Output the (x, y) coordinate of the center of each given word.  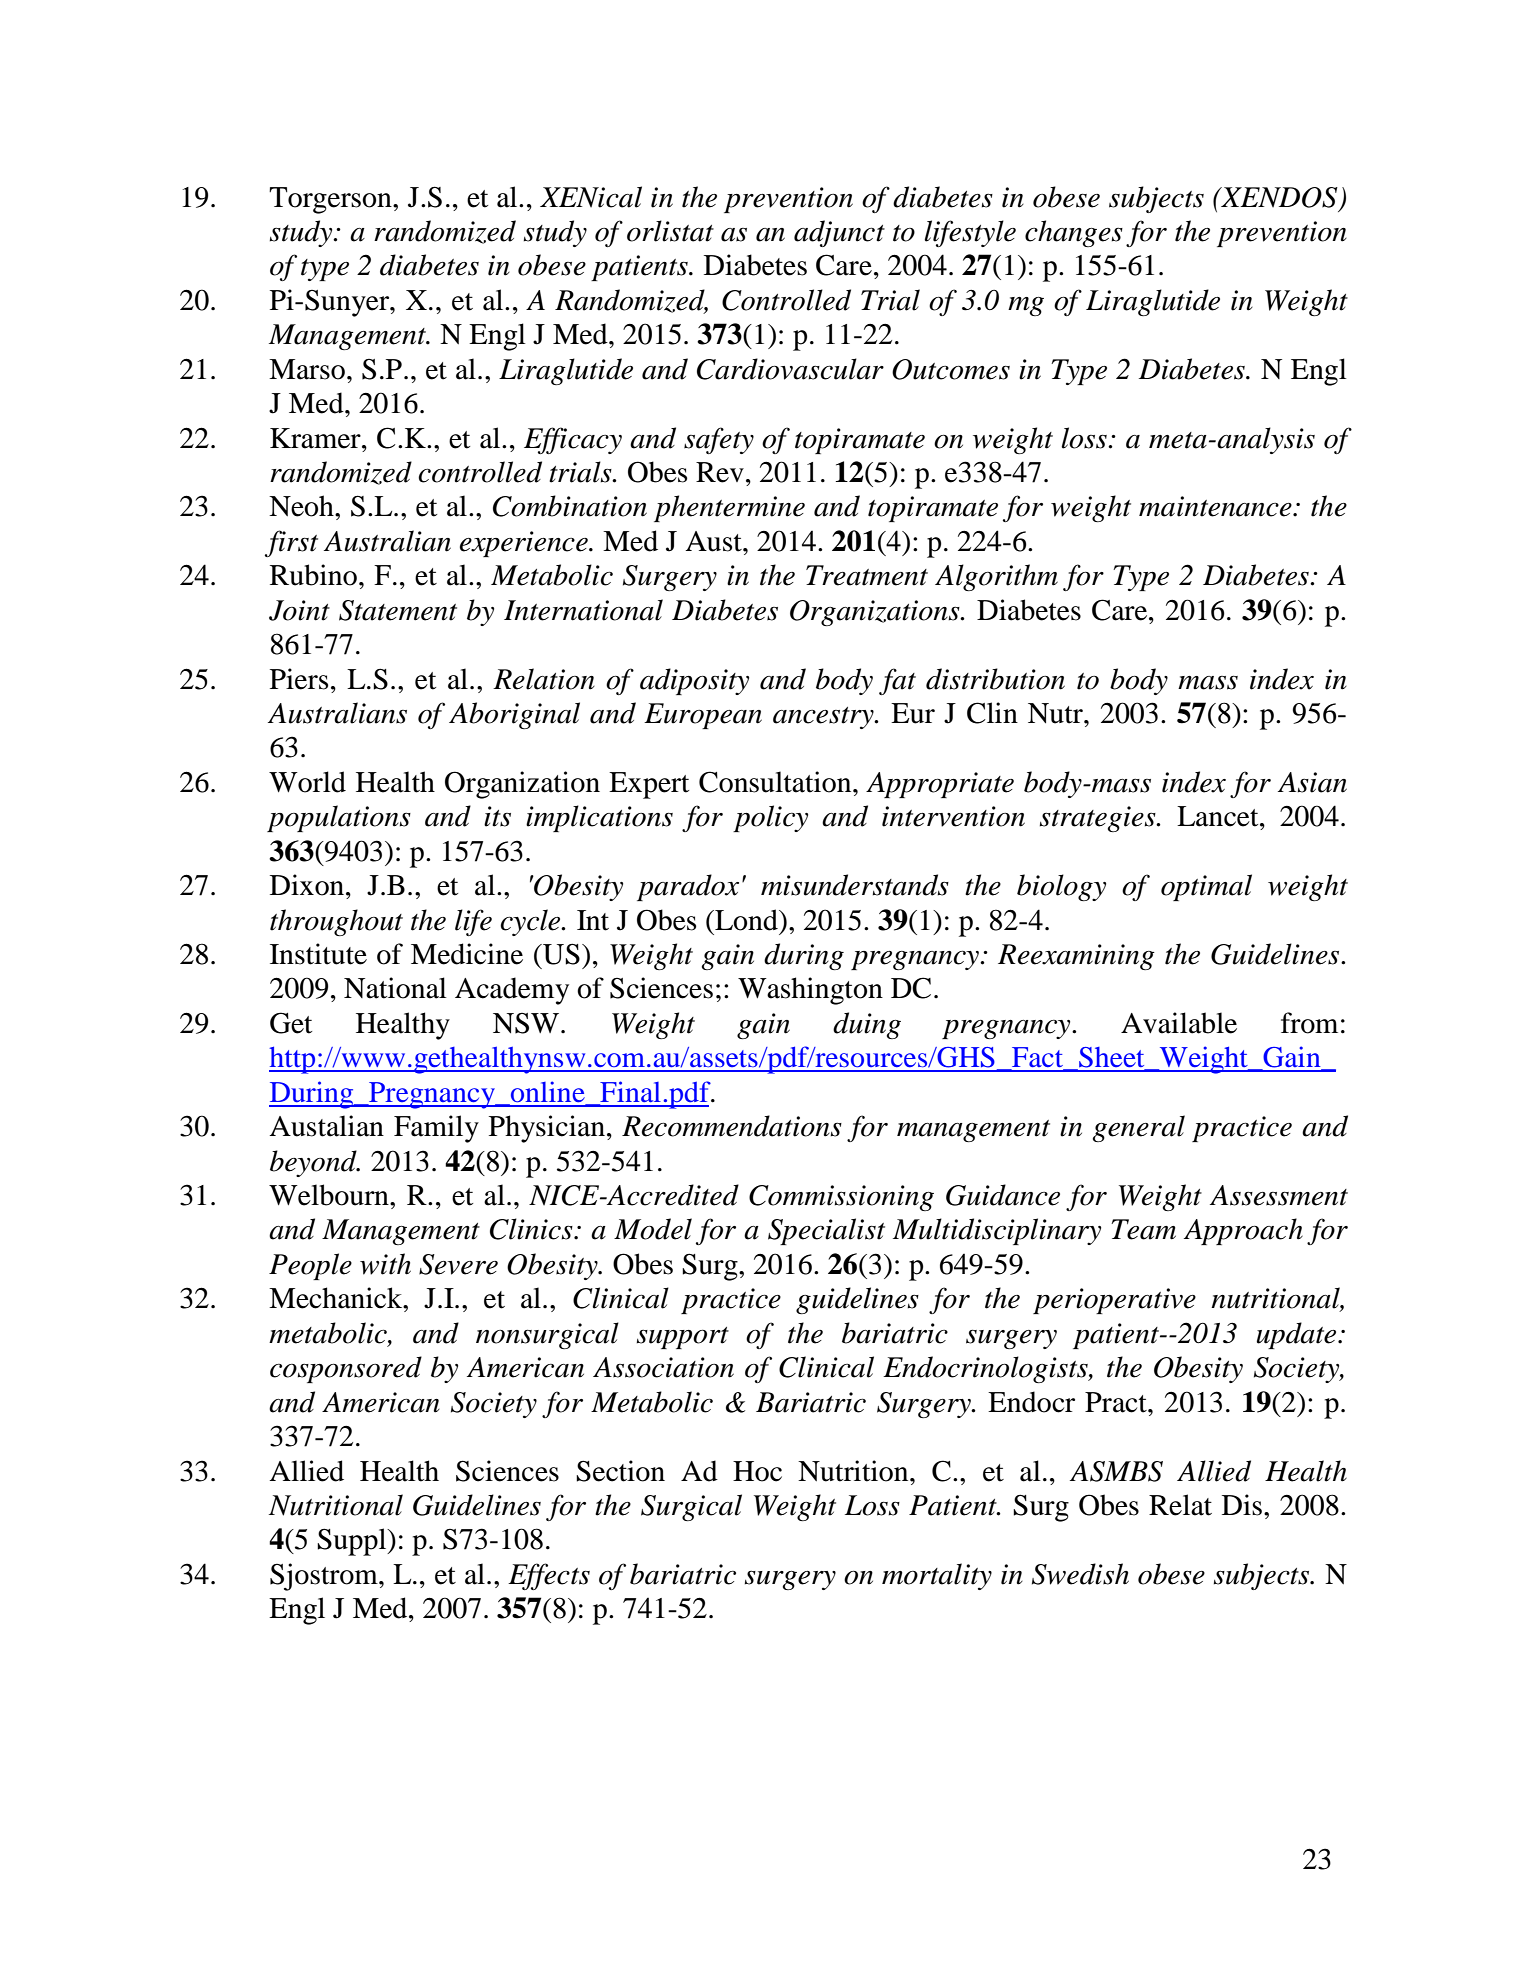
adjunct (839, 233)
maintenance (1216, 506)
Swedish (1080, 1574)
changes (1074, 233)
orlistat (670, 231)
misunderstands (855, 885)
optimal (1206, 887)
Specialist (826, 1231)
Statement (398, 610)
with (385, 1264)
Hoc (757, 1471)
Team (1143, 1229)
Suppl (353, 1542)
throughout (336, 922)
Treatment (867, 575)
